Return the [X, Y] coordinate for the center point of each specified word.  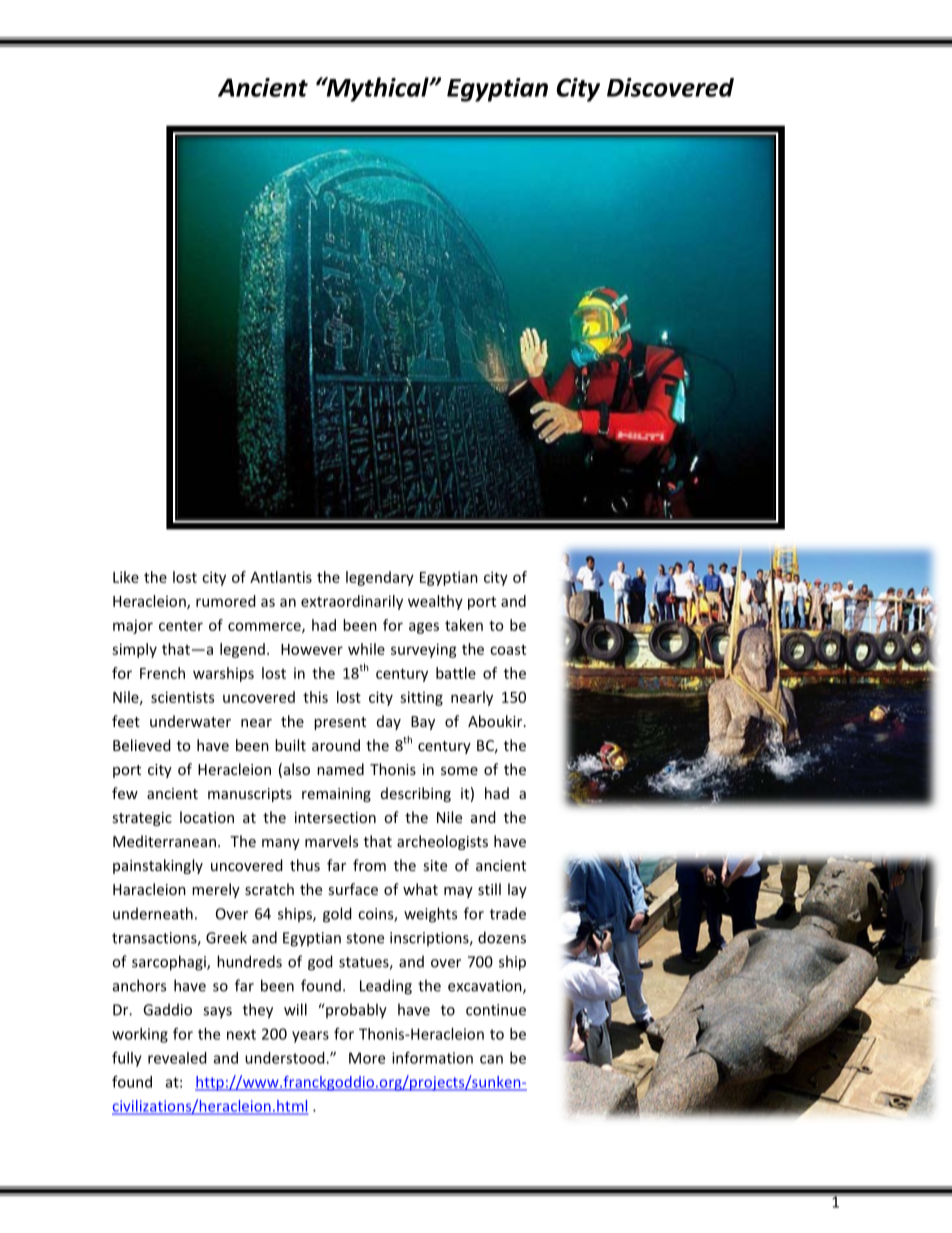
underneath [153, 913]
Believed [142, 745]
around [336, 745]
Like [126, 577]
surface [353, 889]
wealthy [435, 602]
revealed [177, 1058]
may [458, 892]
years [310, 1037]
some [459, 771]
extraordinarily [352, 602]
